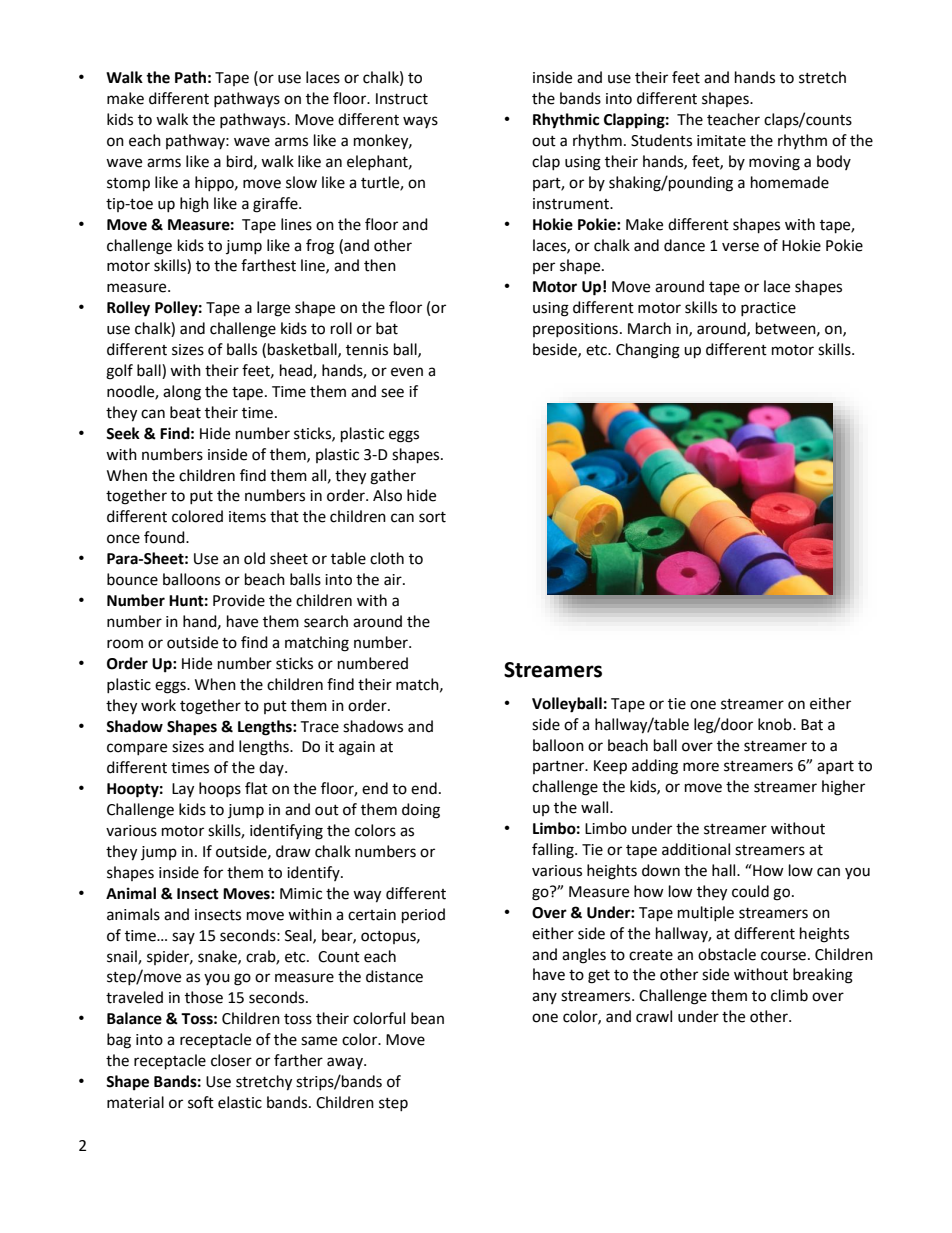 The height and width of the screenshot is (1233, 952). What do you see at coordinates (721, 141) in the screenshot?
I see `imitate` at bounding box center [721, 141].
